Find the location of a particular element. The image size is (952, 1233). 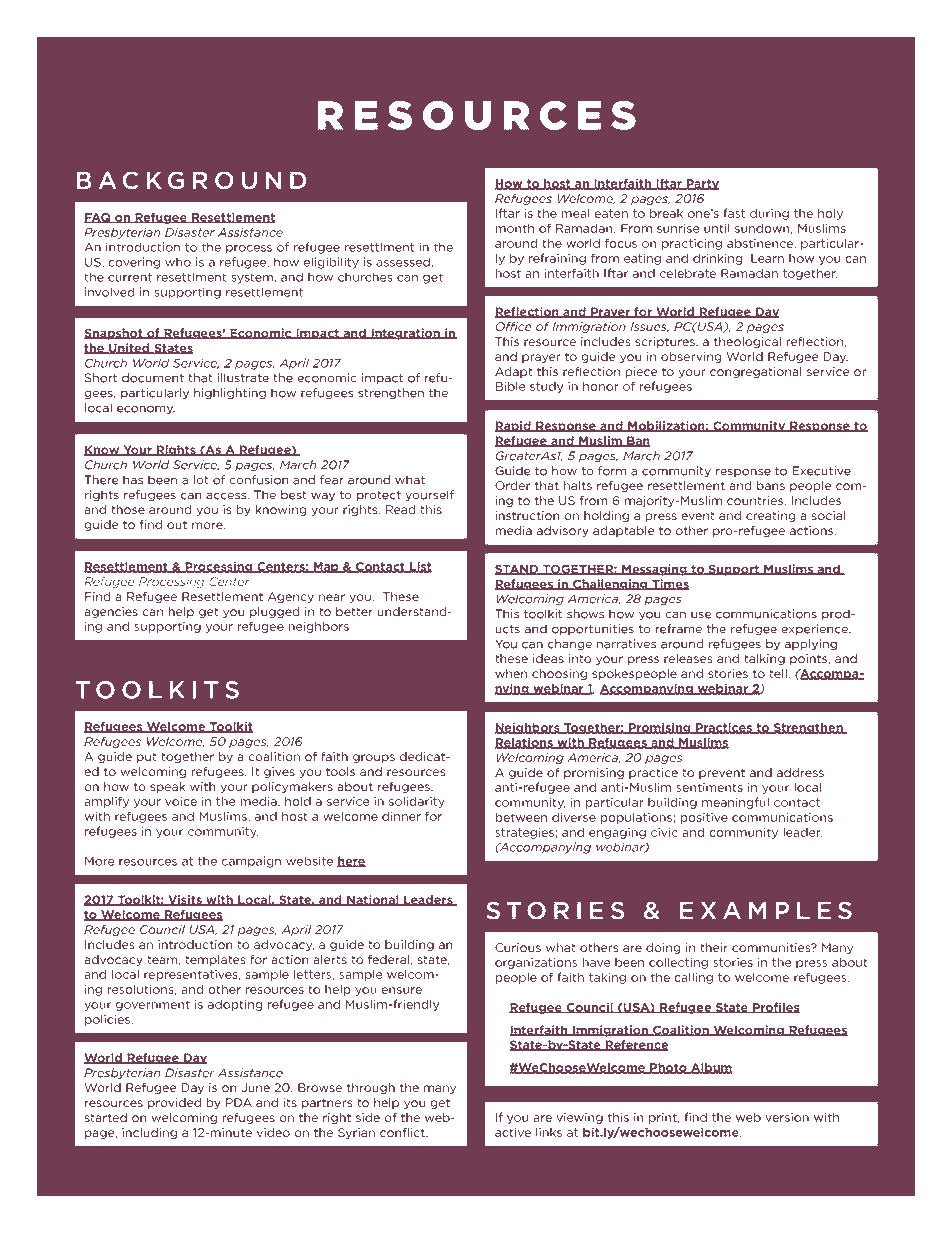

agencies is located at coordinates (111, 612).
